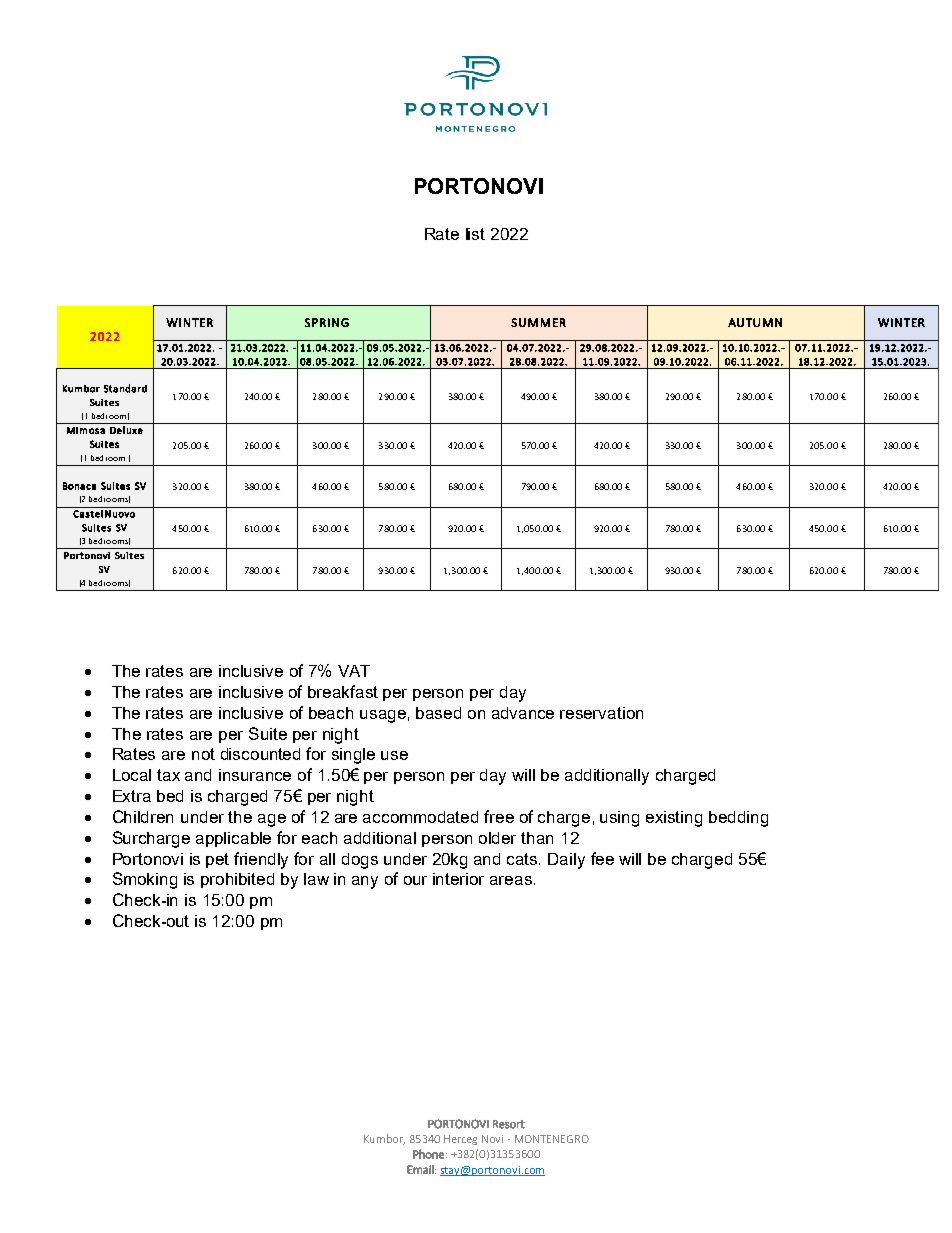  What do you see at coordinates (438, 713) in the page?
I see `based` at bounding box center [438, 713].
